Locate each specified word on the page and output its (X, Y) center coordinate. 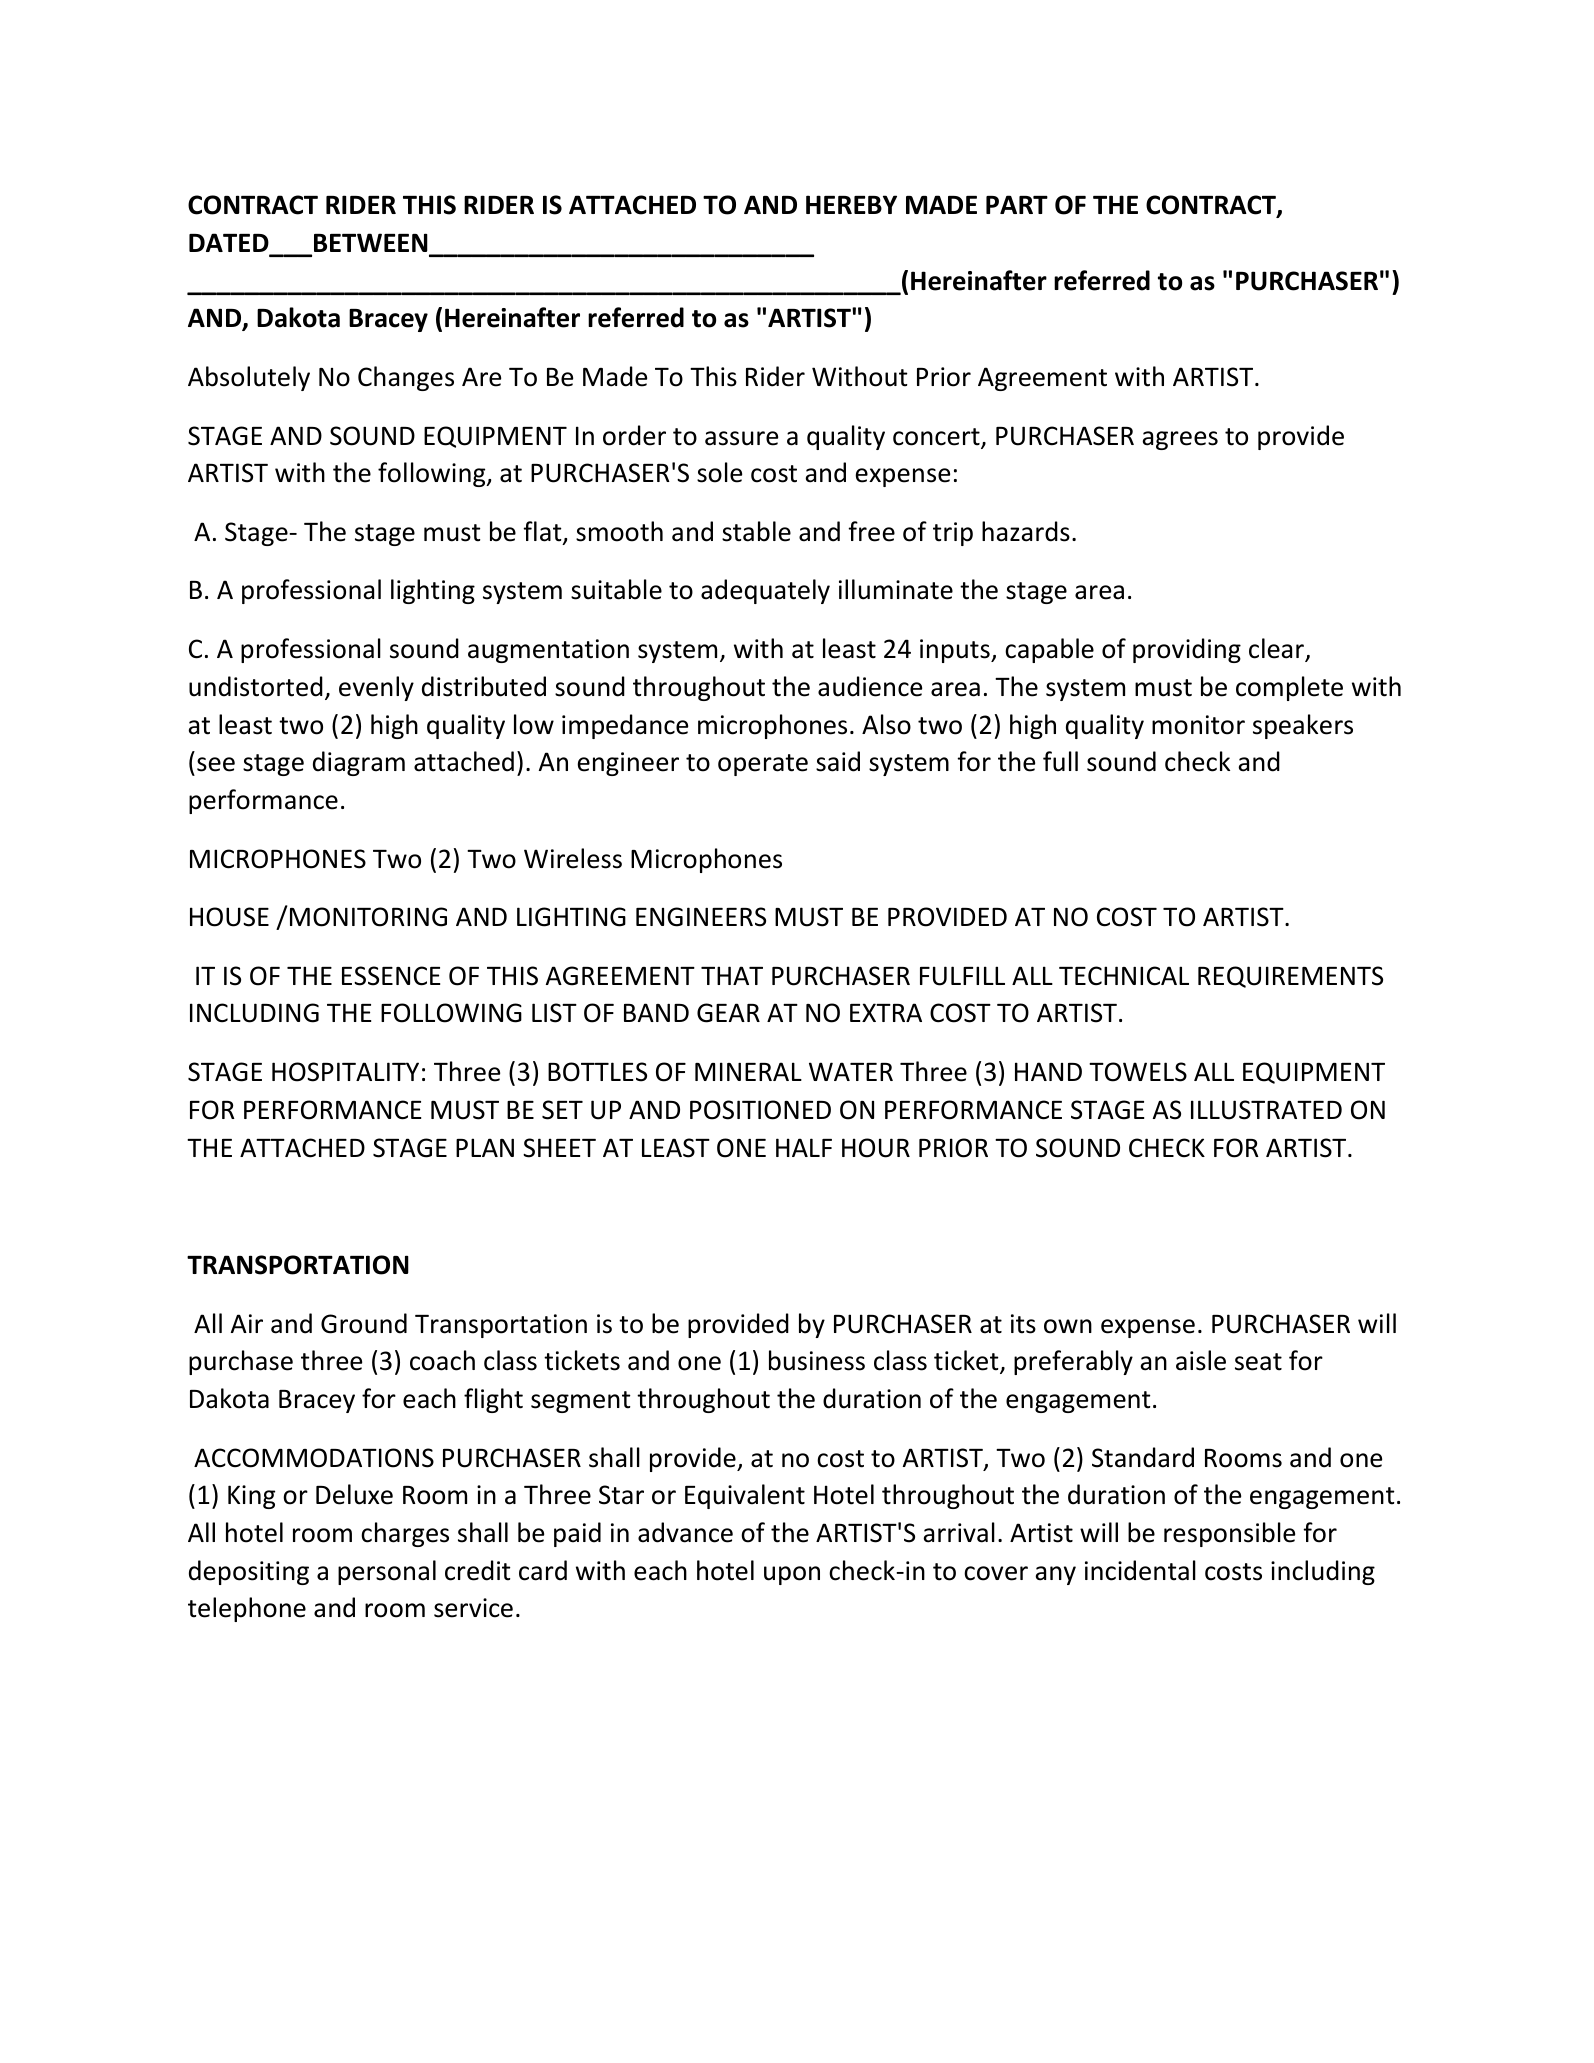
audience (870, 686)
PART (1017, 204)
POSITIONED (760, 1110)
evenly (376, 688)
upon (792, 1575)
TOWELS (1138, 1072)
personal (387, 1572)
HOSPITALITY (345, 1072)
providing (1187, 650)
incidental (1140, 1570)
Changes (406, 378)
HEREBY (851, 204)
